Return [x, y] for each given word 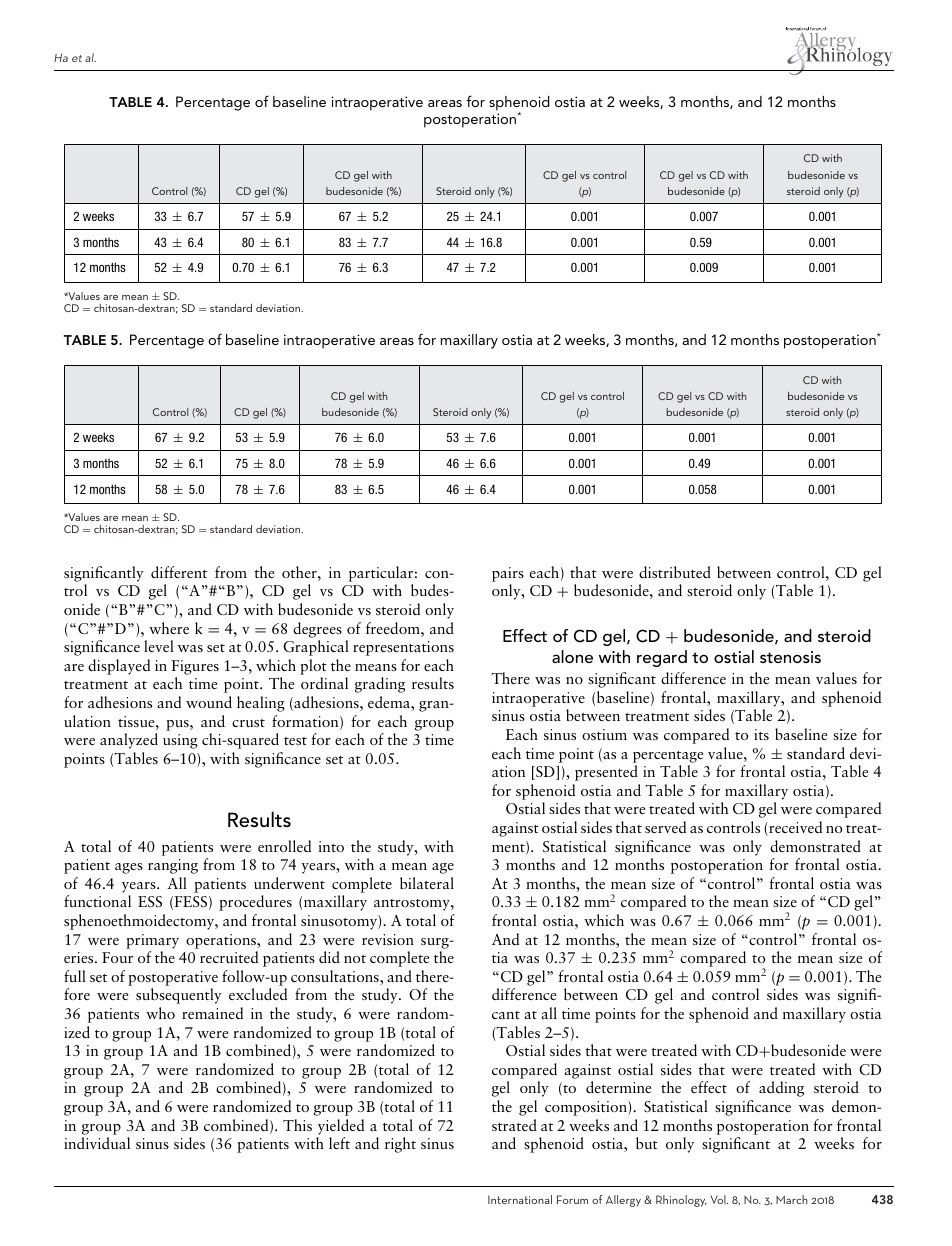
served [665, 827]
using [180, 741]
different [179, 572]
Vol [719, 1199]
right [400, 1145]
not [355, 959]
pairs [508, 574]
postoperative [173, 978]
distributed [675, 572]
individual [97, 1143]
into [331, 846]
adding [781, 1089]
